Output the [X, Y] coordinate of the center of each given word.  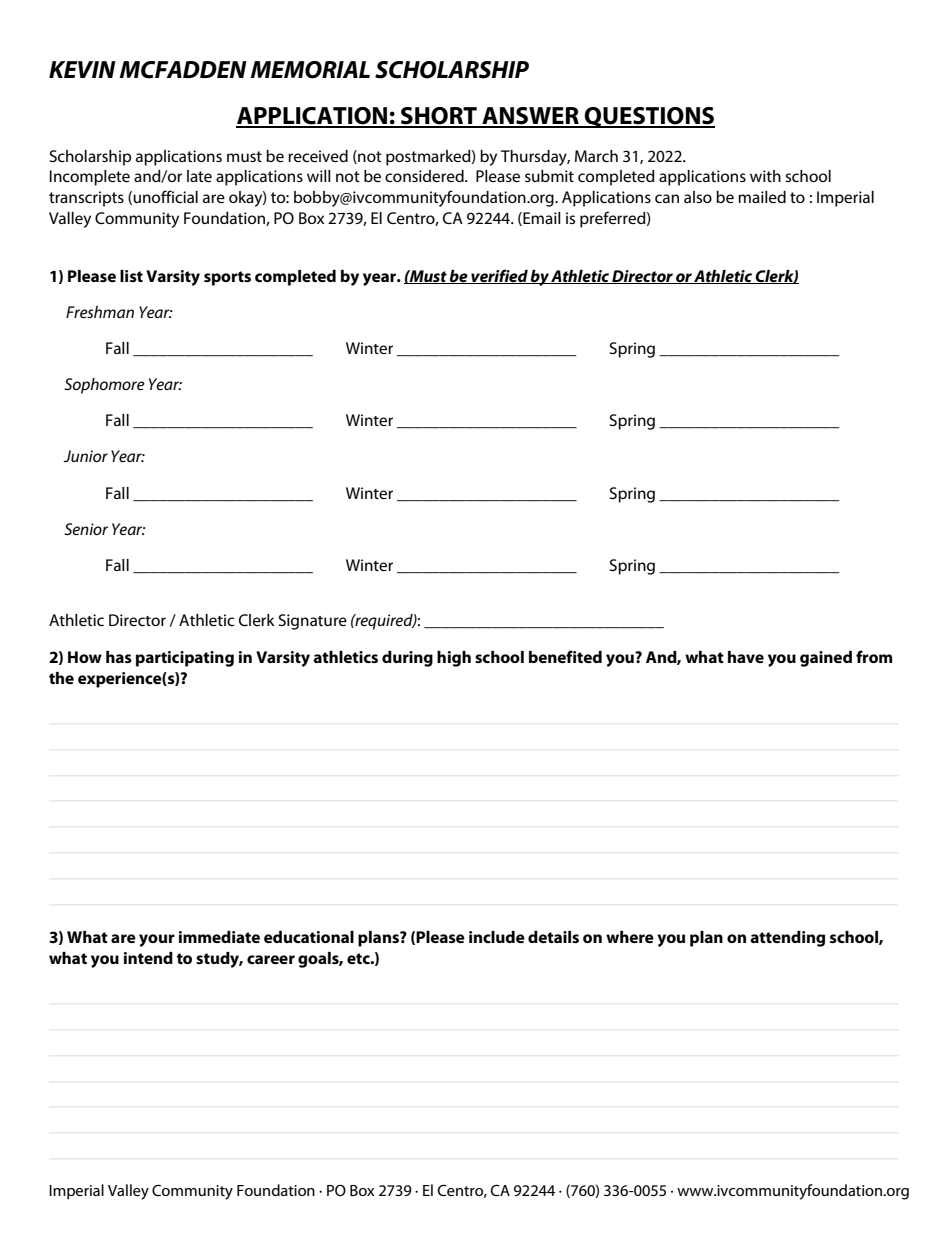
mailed [762, 197]
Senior [86, 529]
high [454, 659]
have [746, 657]
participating [185, 659]
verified [499, 276]
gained [826, 659]
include [497, 937]
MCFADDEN [183, 70]
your [157, 940]
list [131, 276]
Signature [313, 622]
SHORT [439, 117]
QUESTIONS [649, 117]
